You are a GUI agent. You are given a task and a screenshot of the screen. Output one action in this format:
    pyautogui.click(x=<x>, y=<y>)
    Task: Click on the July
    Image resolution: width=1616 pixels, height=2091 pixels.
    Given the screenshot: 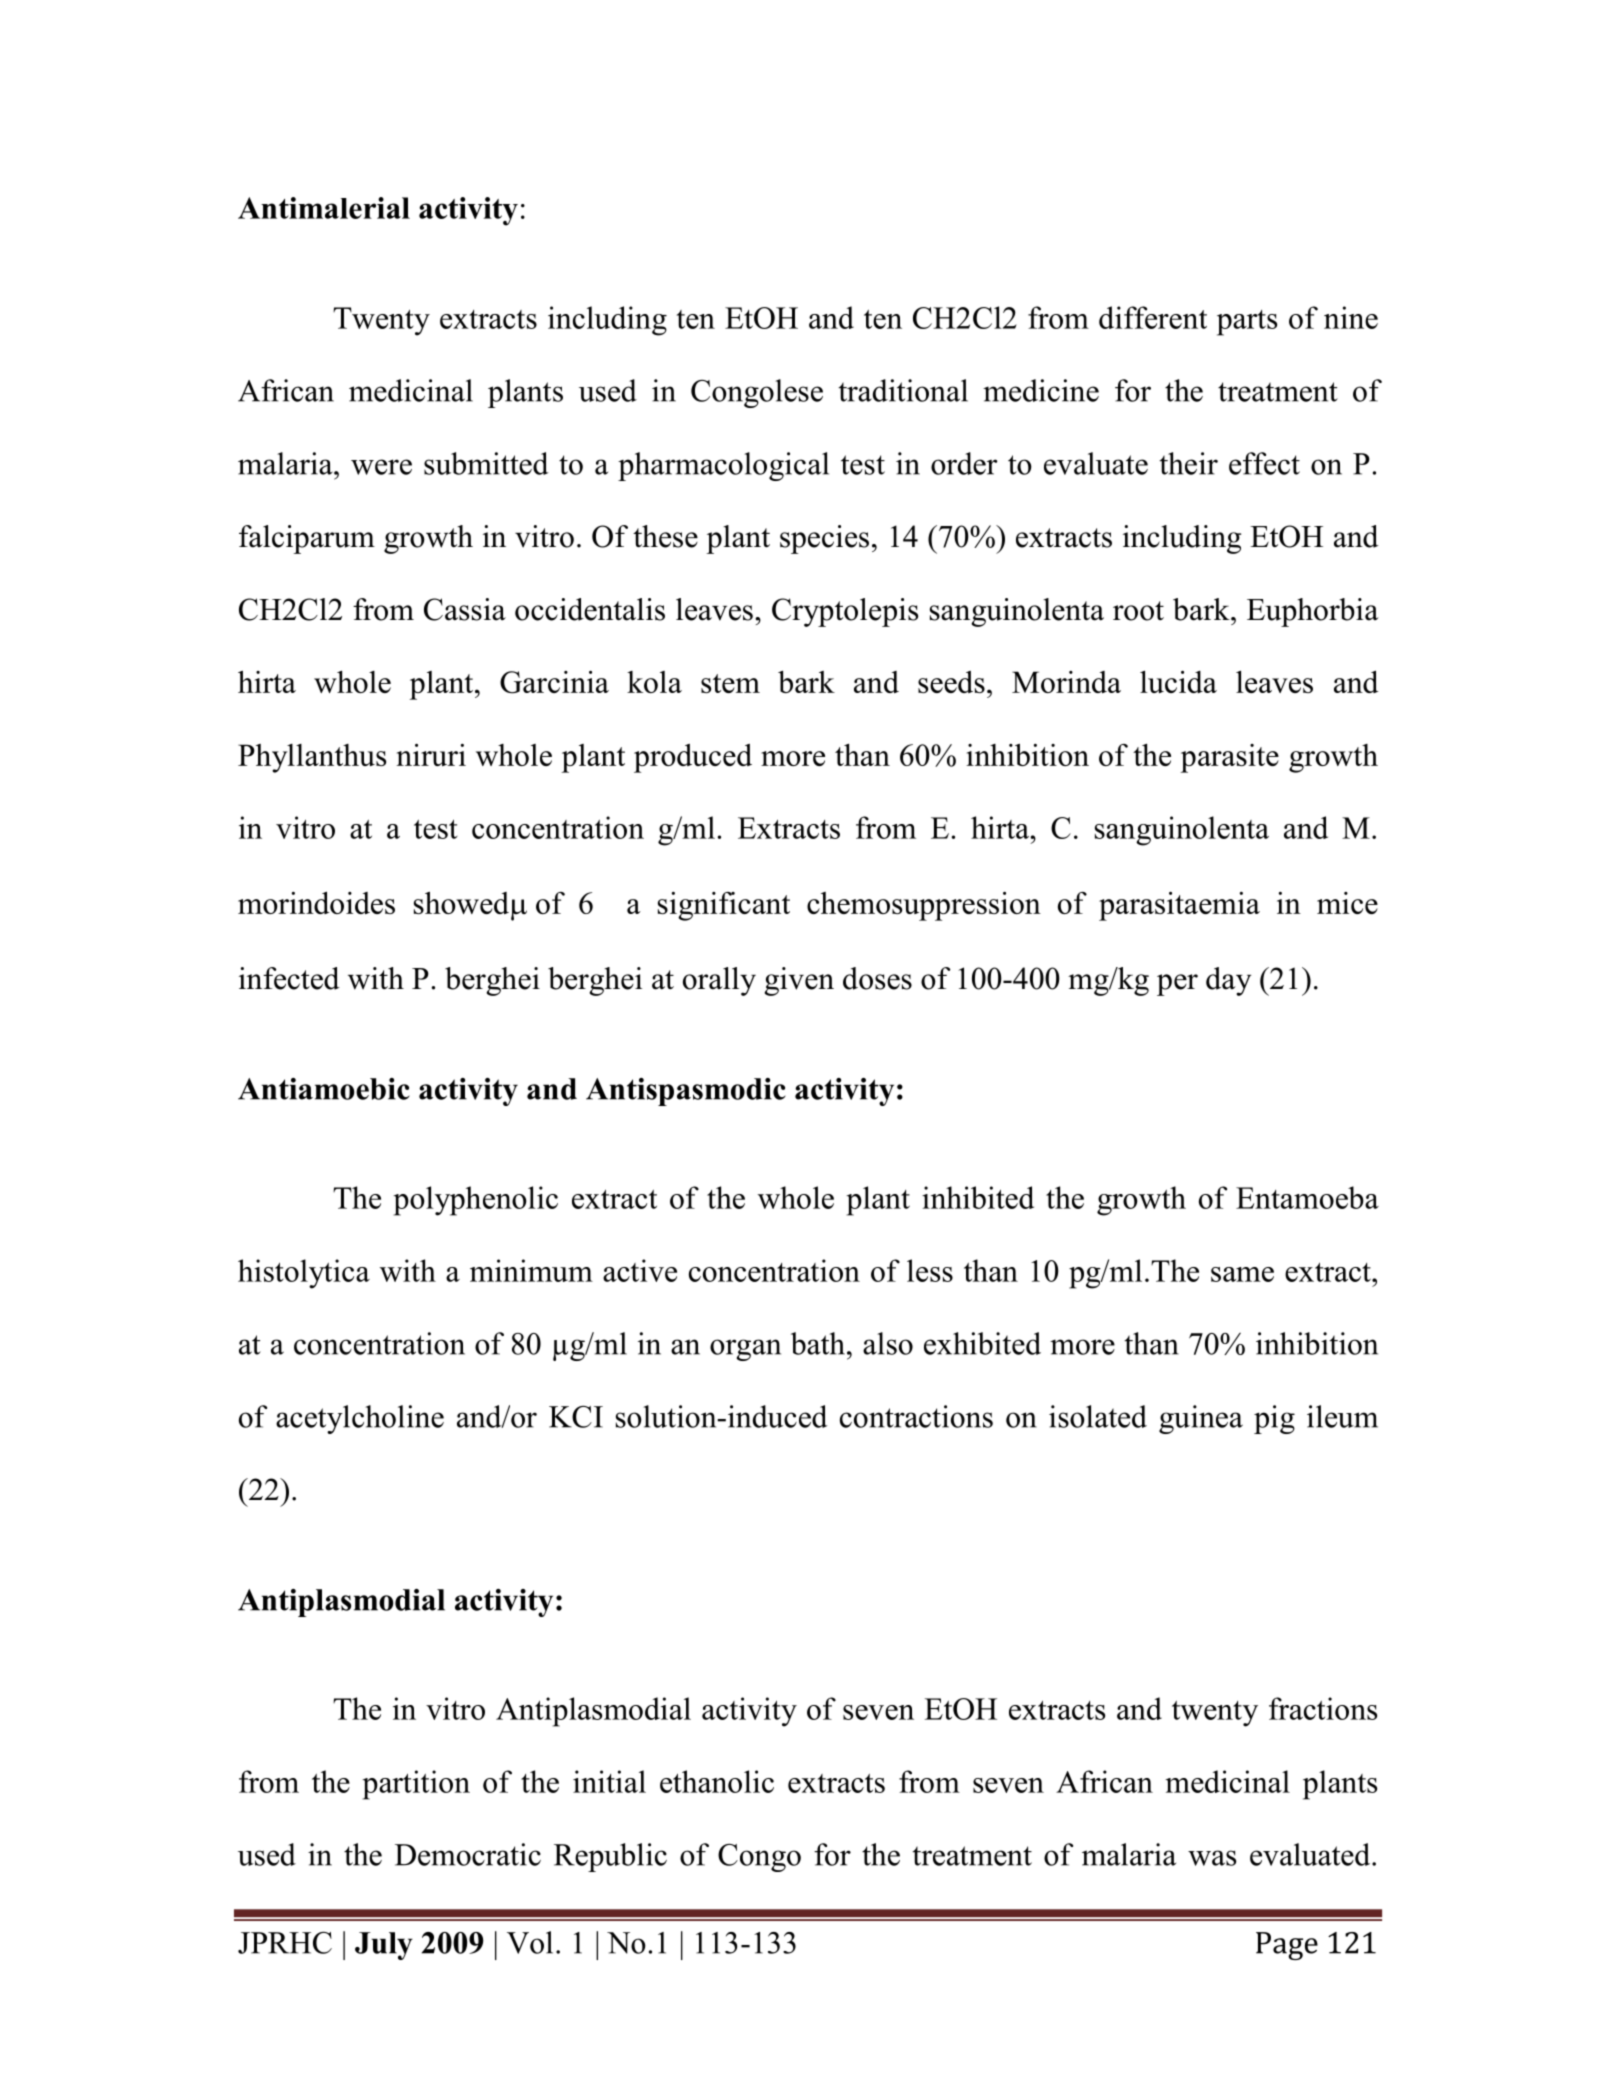 What is the action you would take?
    pyautogui.click(x=384, y=1946)
